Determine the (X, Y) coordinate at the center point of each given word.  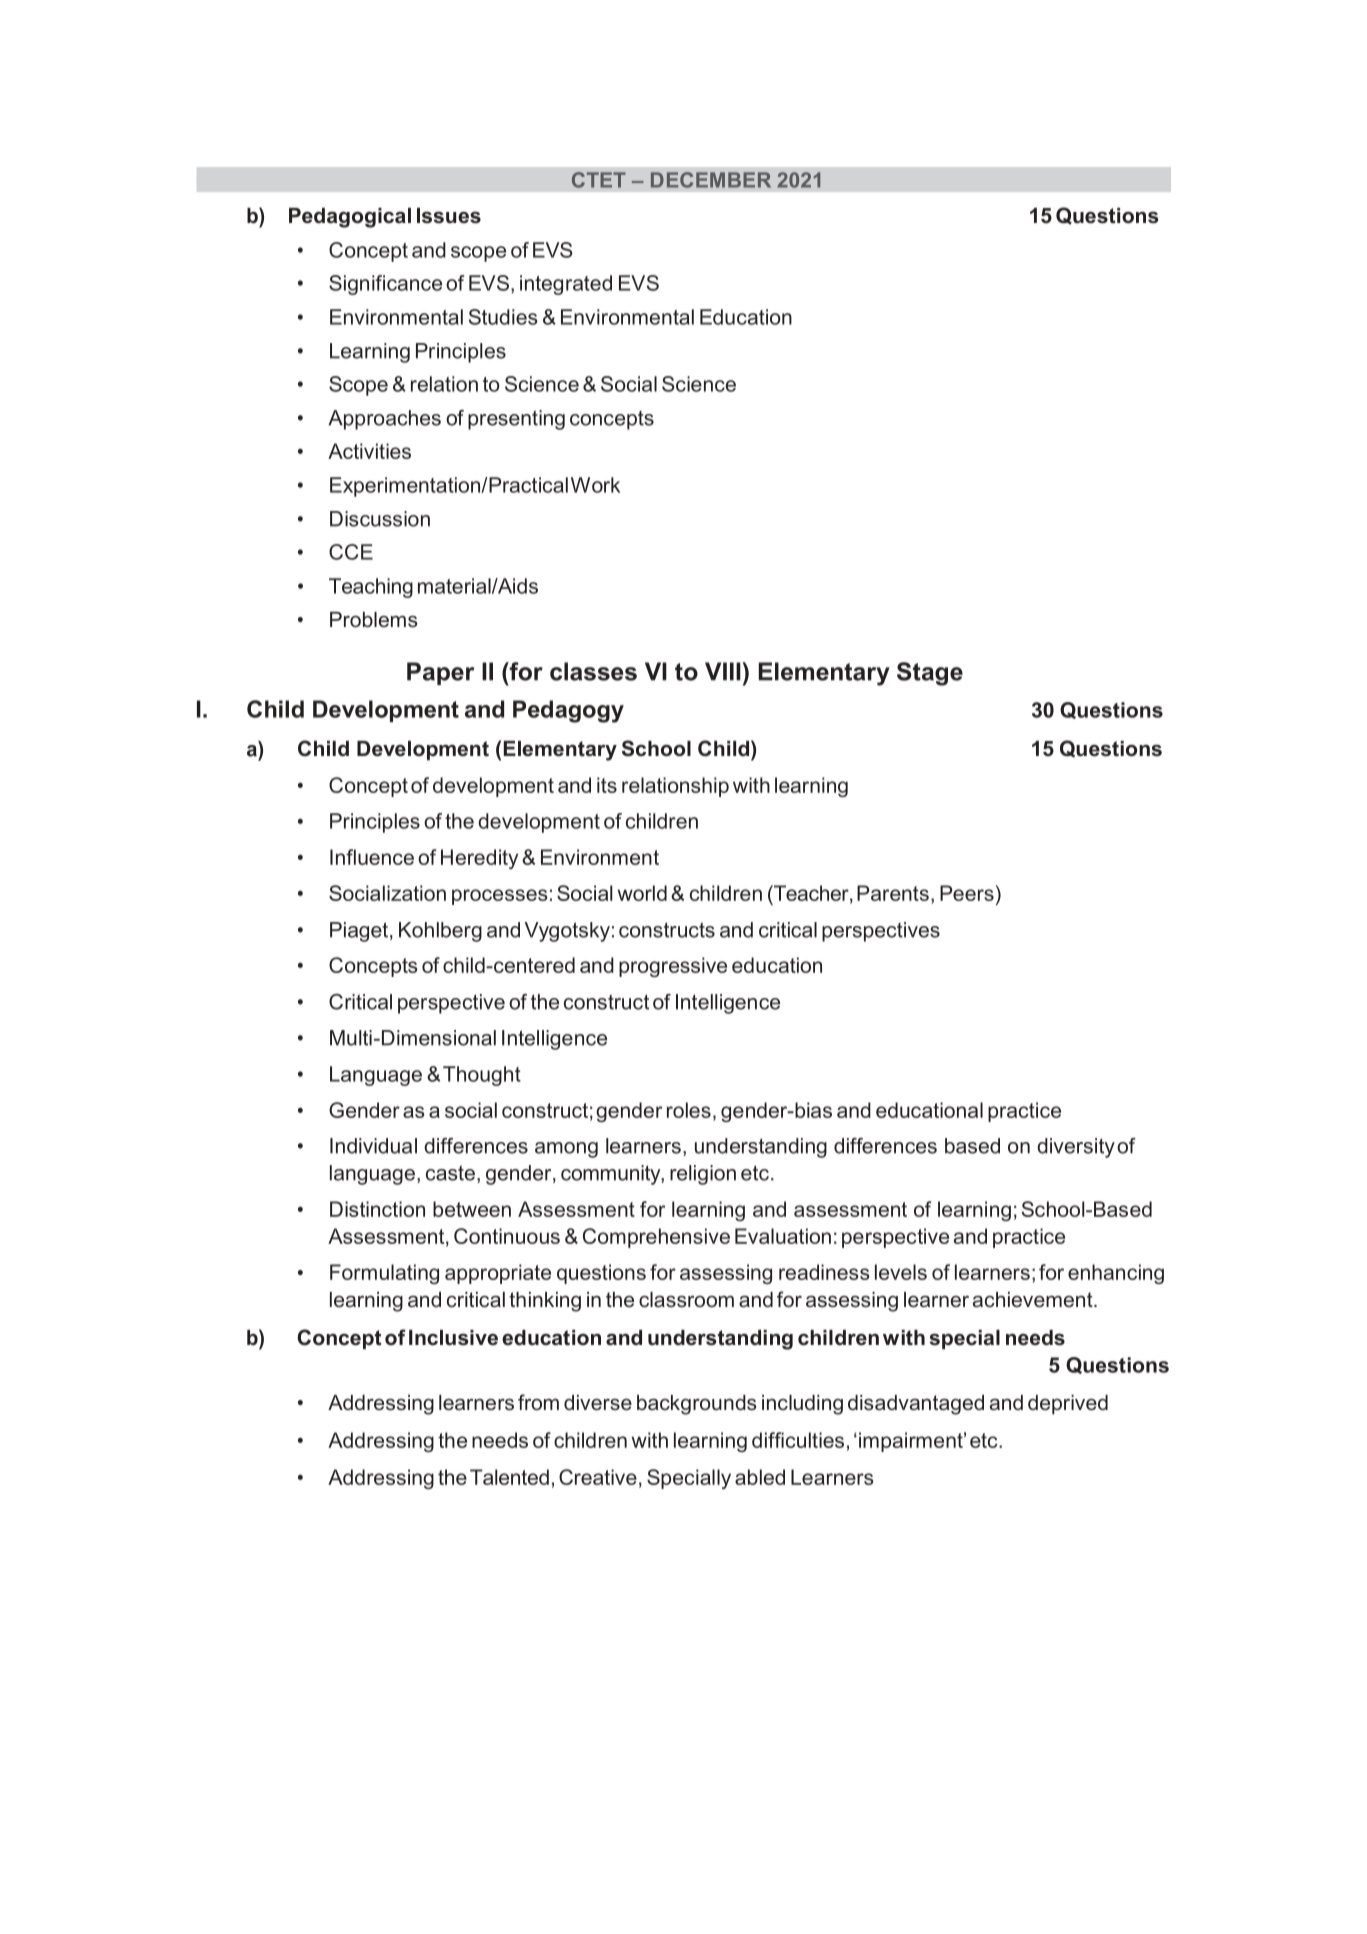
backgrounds (697, 1405)
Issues (449, 216)
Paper (440, 673)
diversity (1076, 1148)
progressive (673, 967)
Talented (509, 1477)
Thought (482, 1076)
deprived (1068, 1405)
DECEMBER (711, 180)
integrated (566, 285)
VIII (723, 671)
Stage (930, 674)
